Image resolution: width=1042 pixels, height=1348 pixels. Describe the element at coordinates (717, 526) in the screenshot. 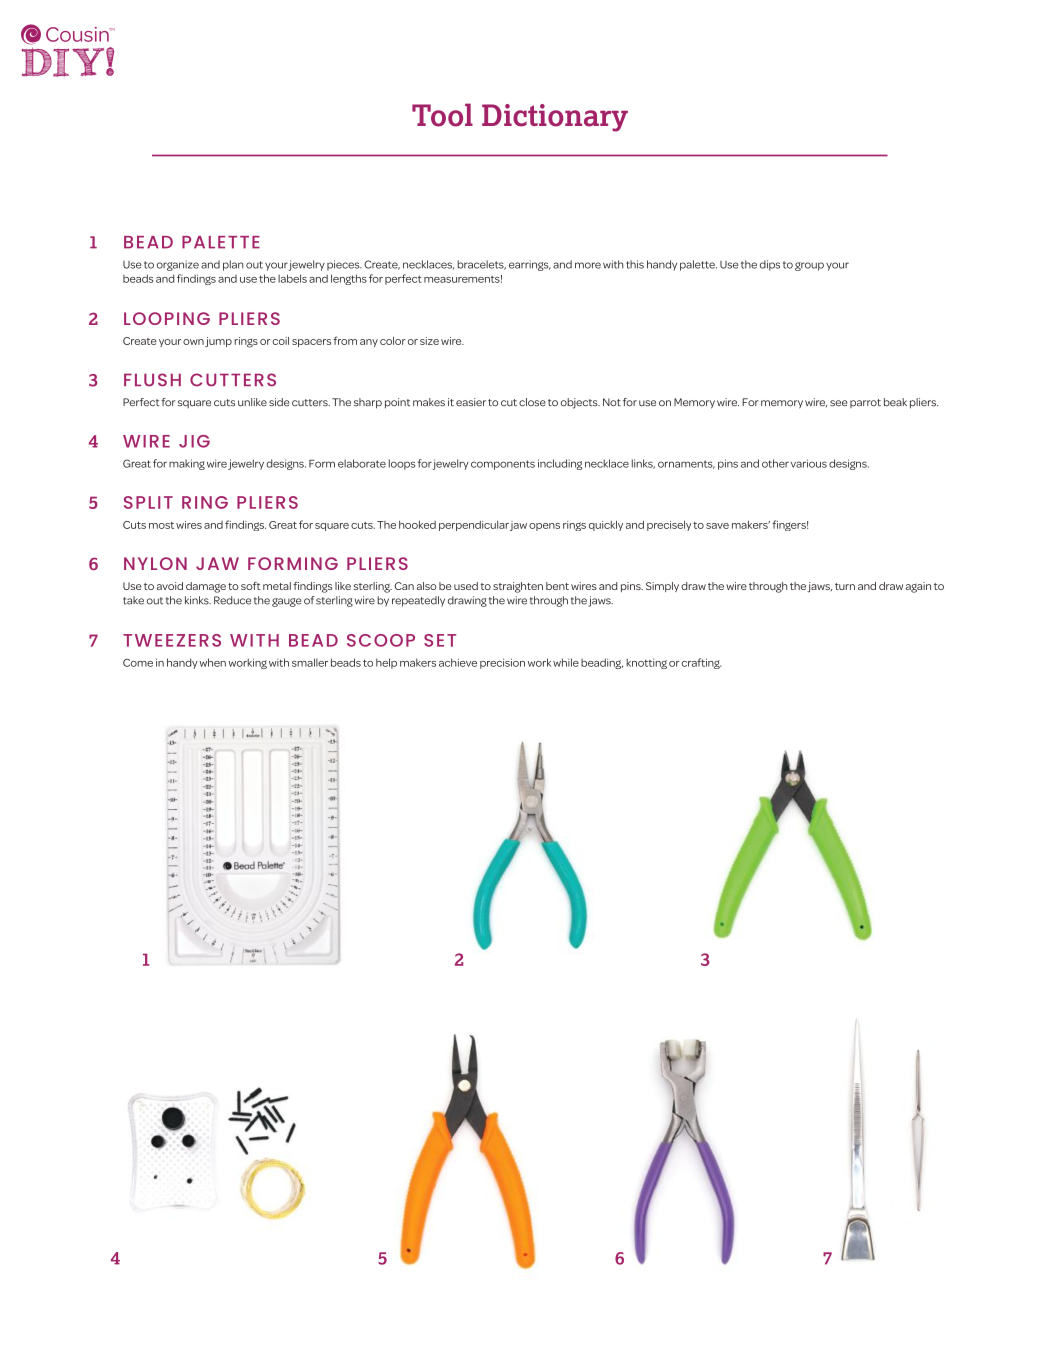

I see `save` at that location.
